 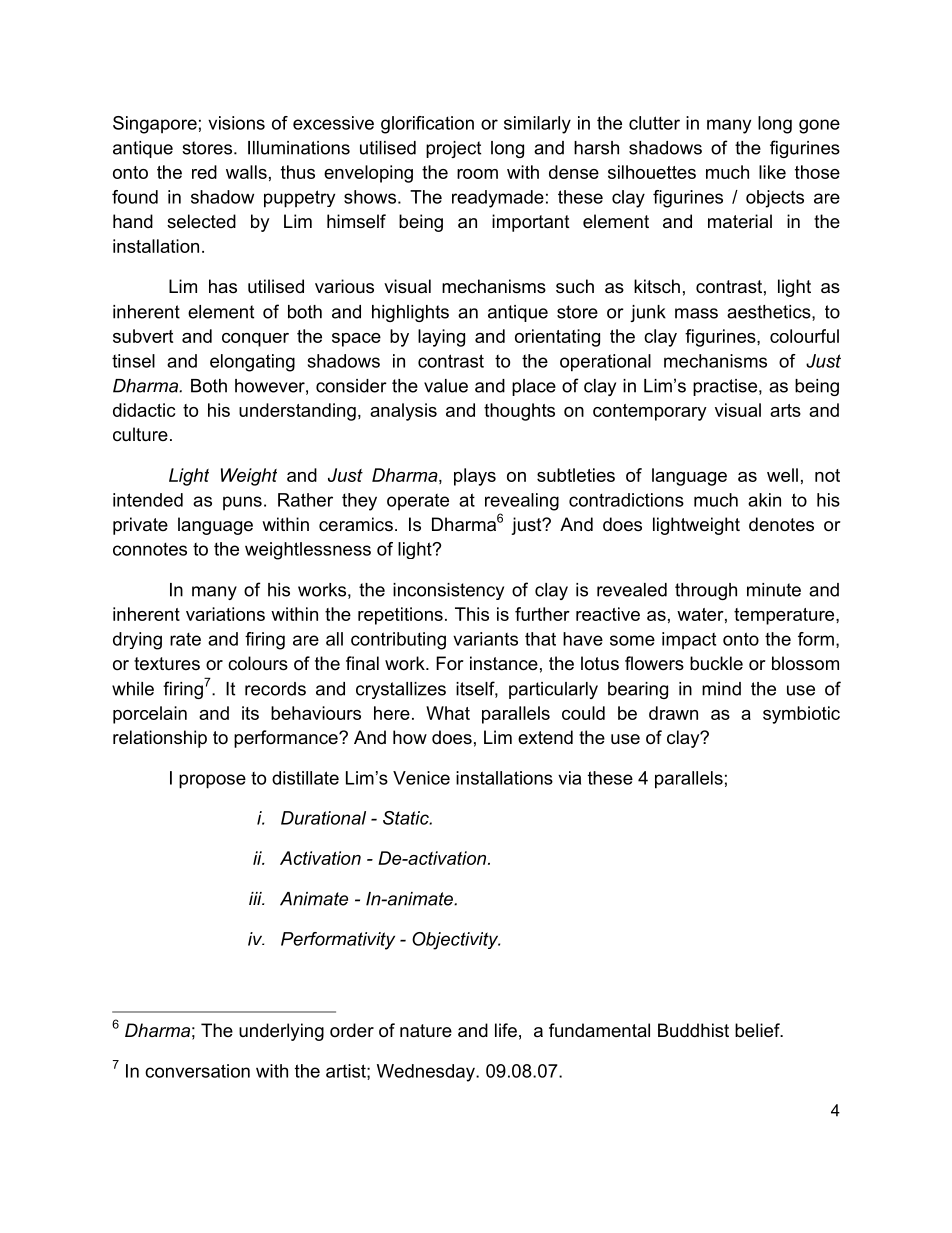 What do you see at coordinates (772, 172) in the image?
I see `like` at bounding box center [772, 172].
